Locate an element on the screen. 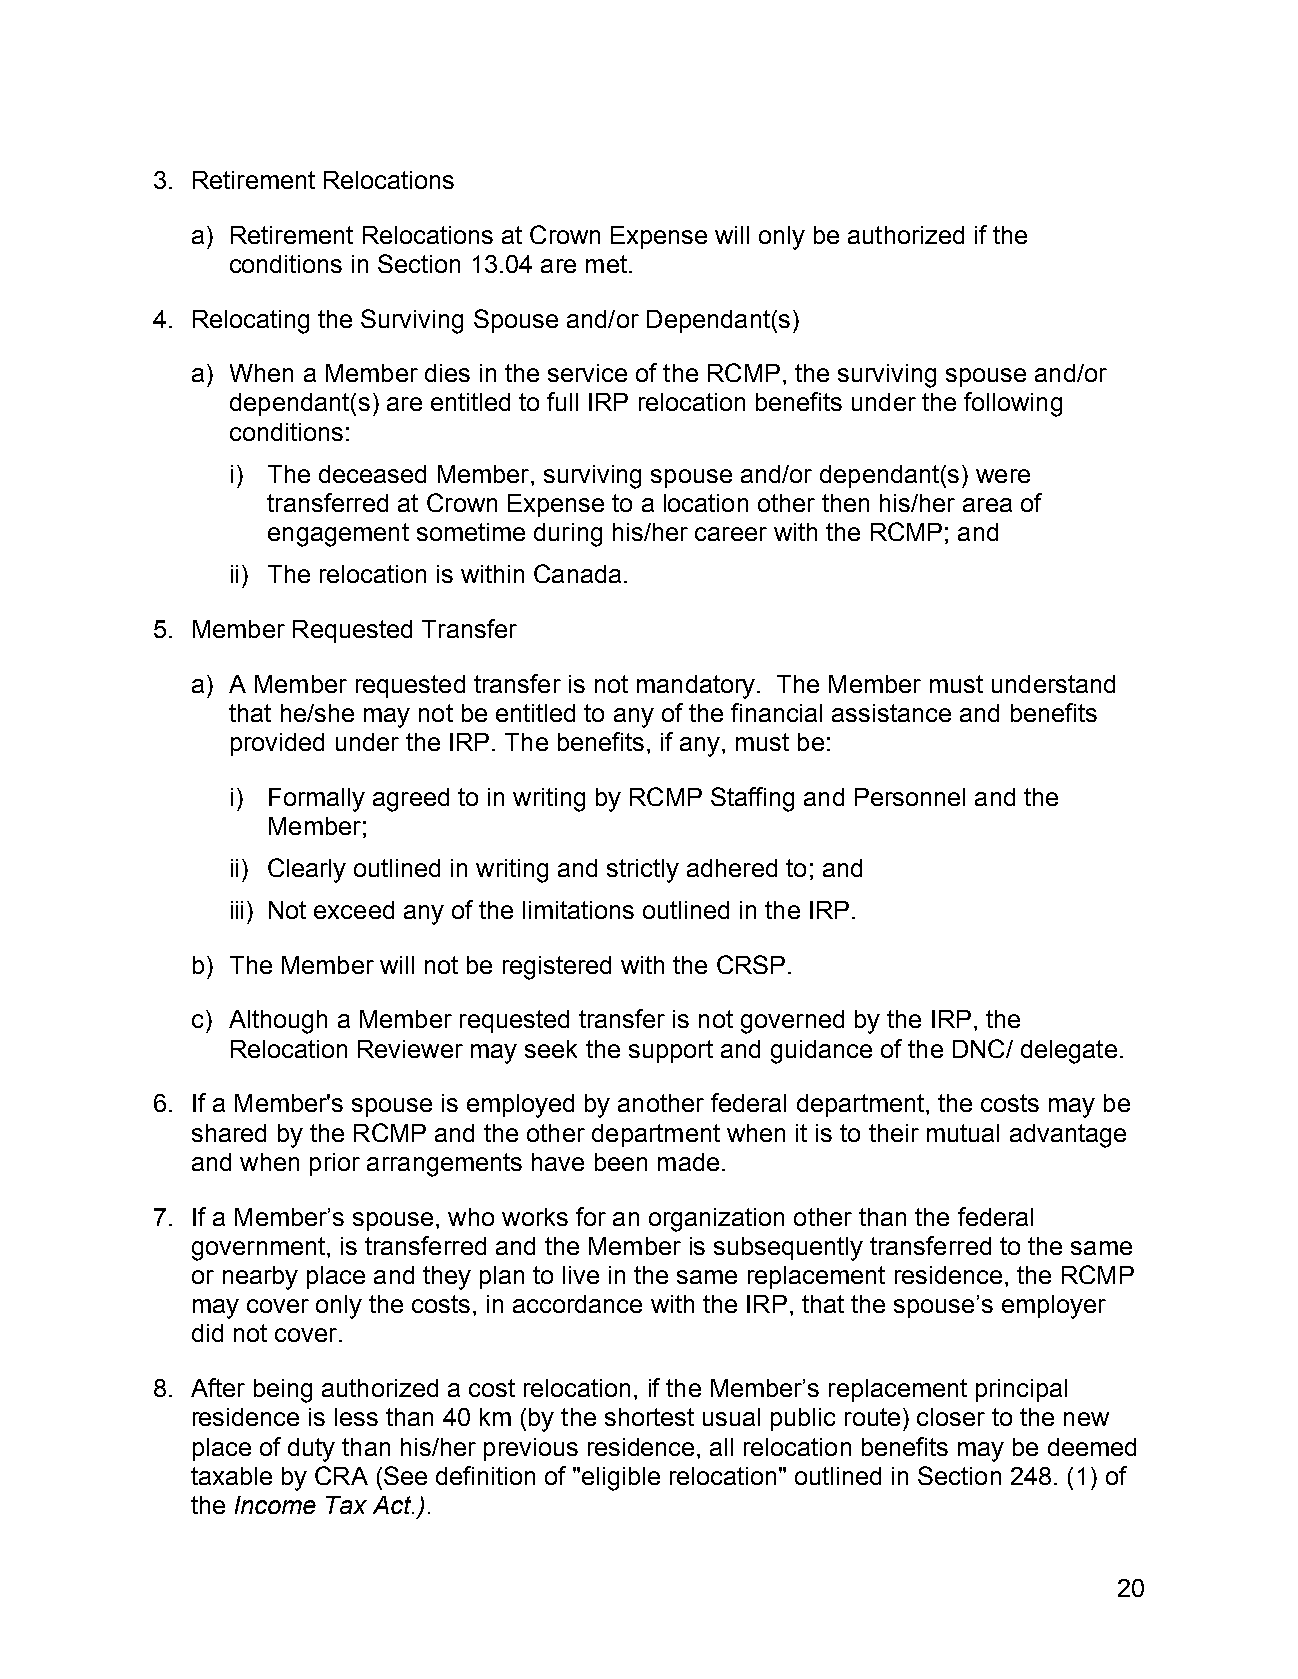  engagement is located at coordinates (338, 535).
